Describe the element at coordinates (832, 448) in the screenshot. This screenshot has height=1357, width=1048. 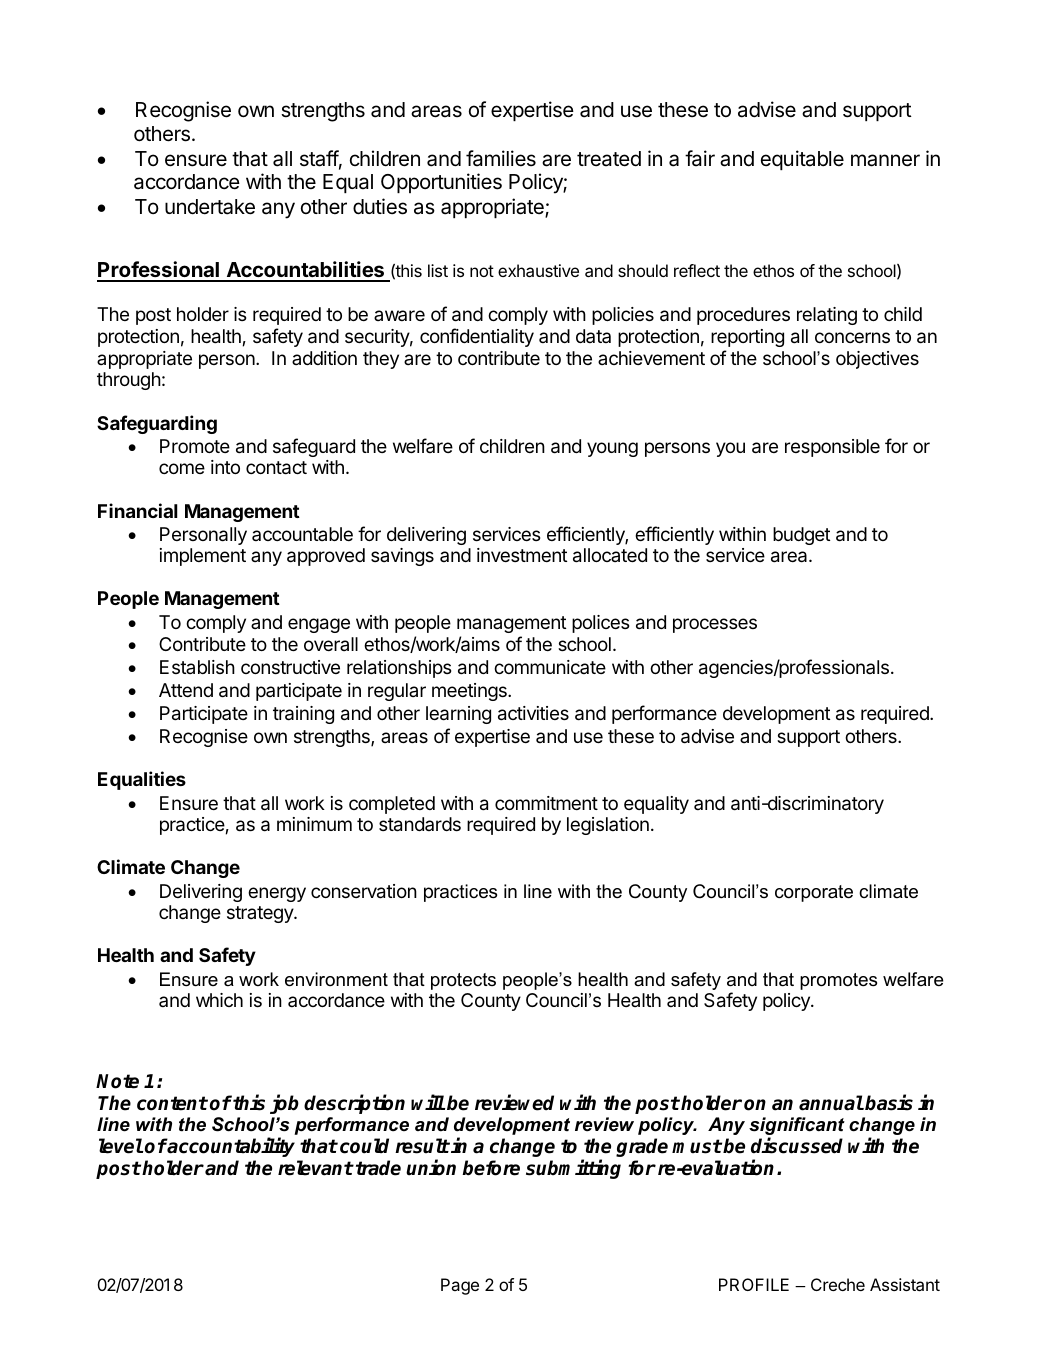
I see `responsible` at that location.
